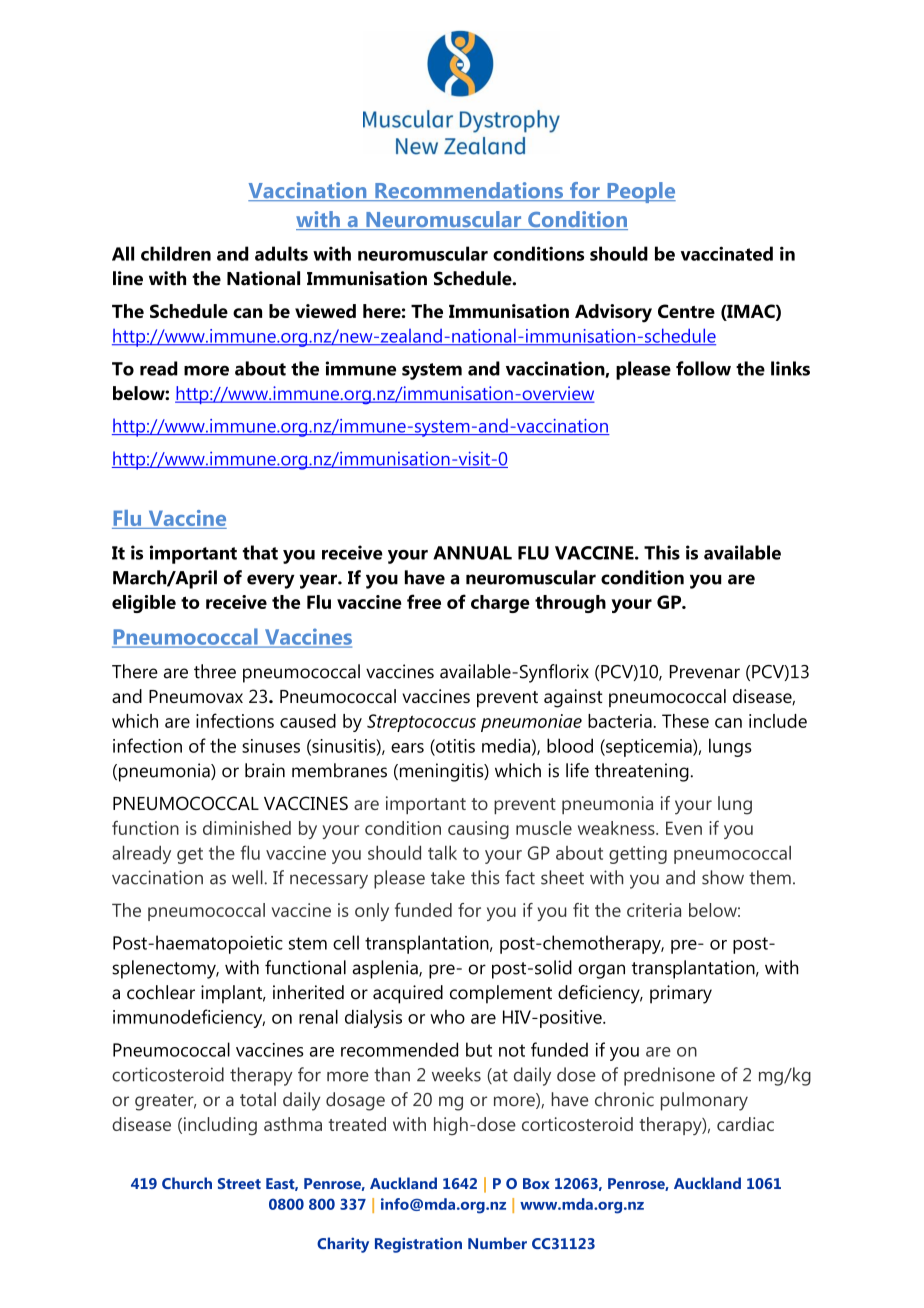  Describe the element at coordinates (681, 994) in the screenshot. I see `primary` at that location.
